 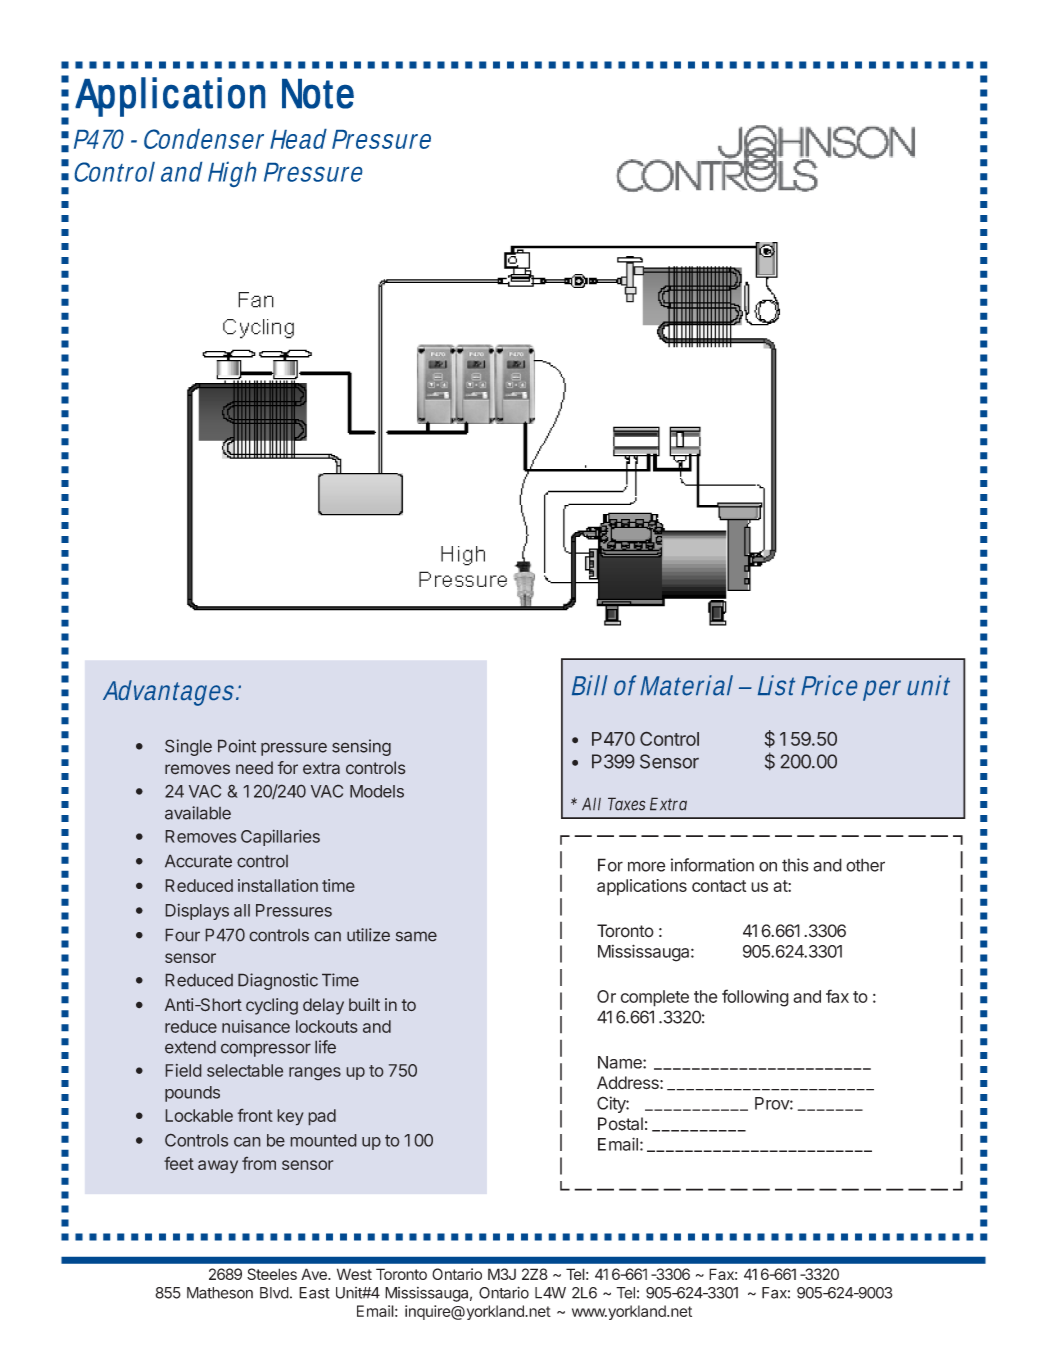 What do you see at coordinates (795, 865) in the screenshot?
I see `this` at bounding box center [795, 865].
